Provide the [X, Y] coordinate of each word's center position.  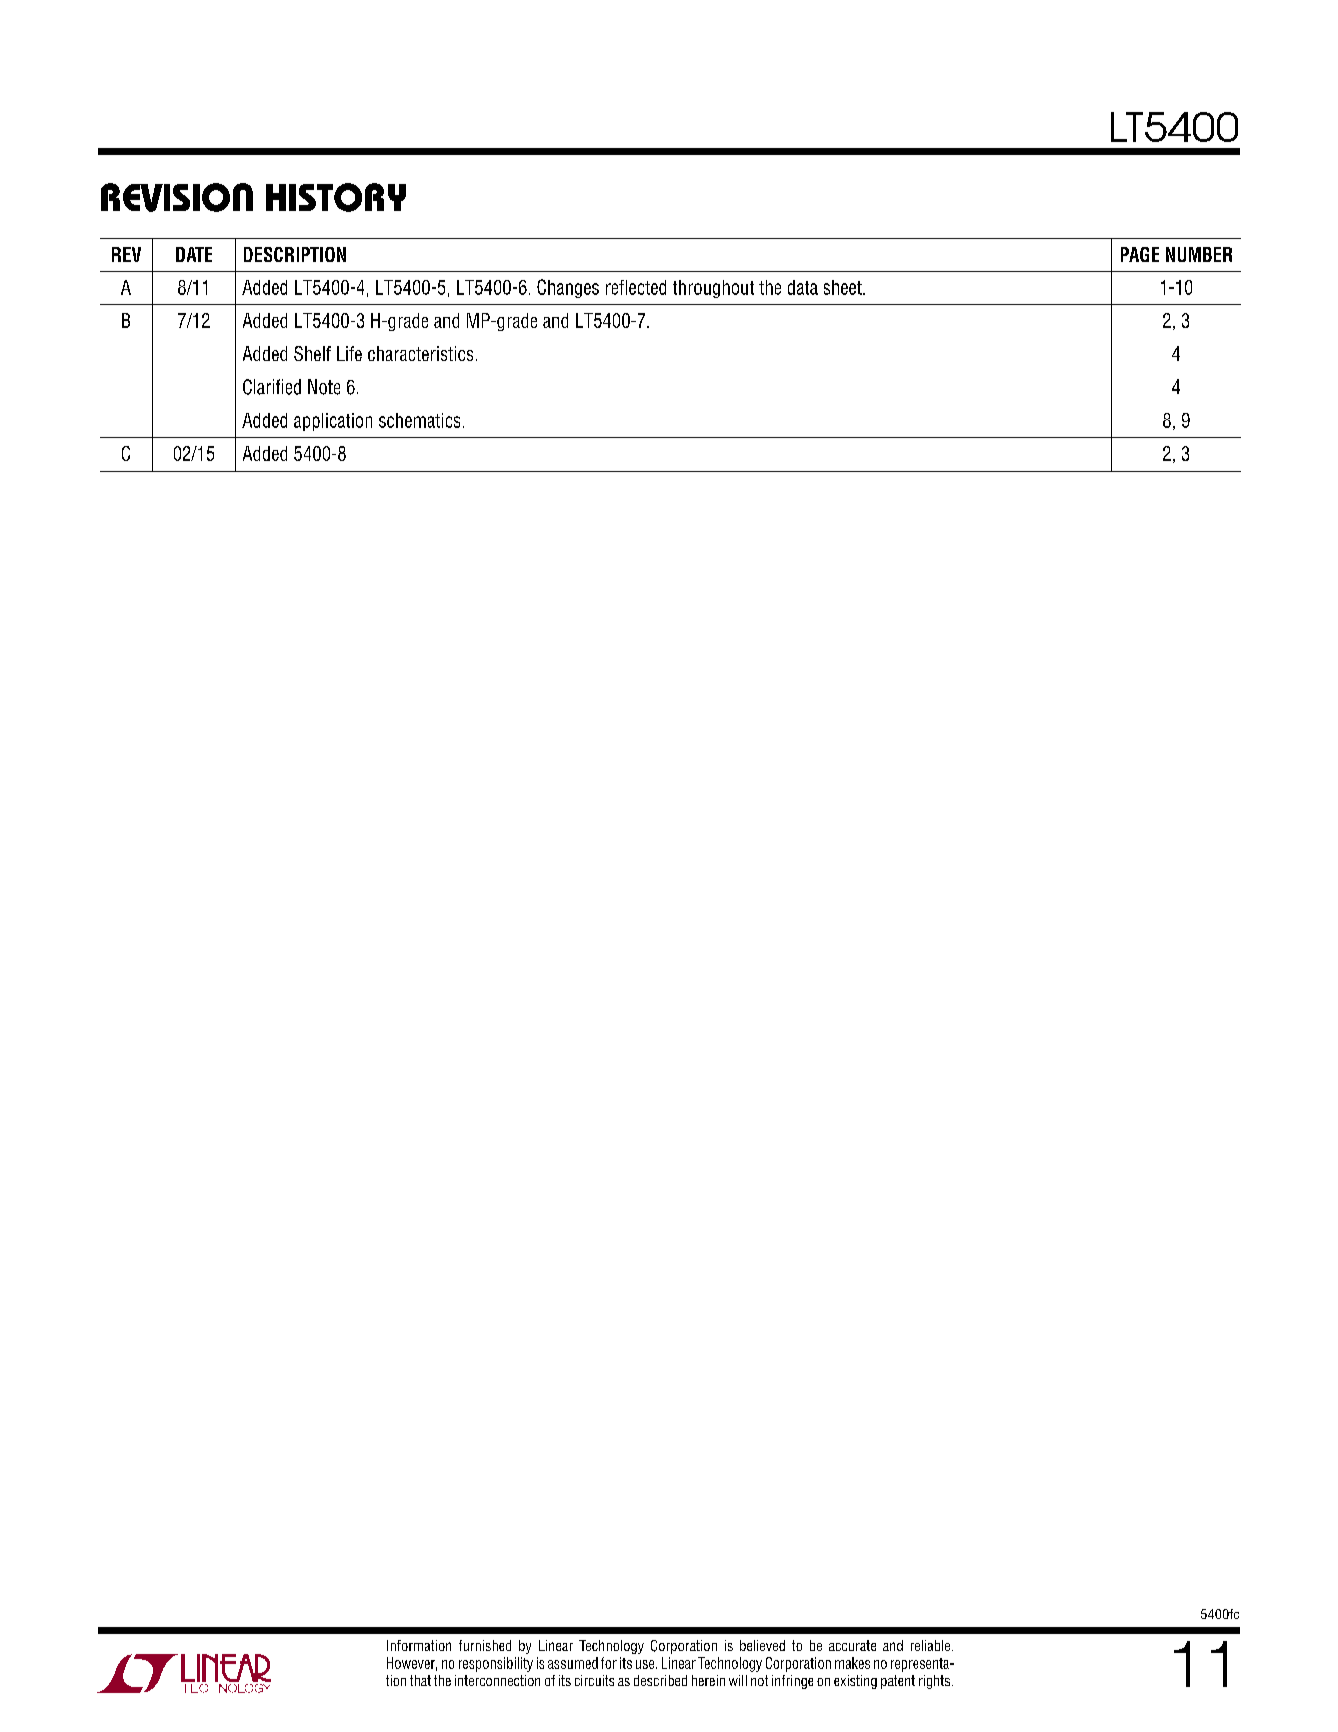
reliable [930, 1645]
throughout [713, 289]
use [646, 1664]
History [336, 197]
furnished [485, 1645]
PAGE [1140, 254]
